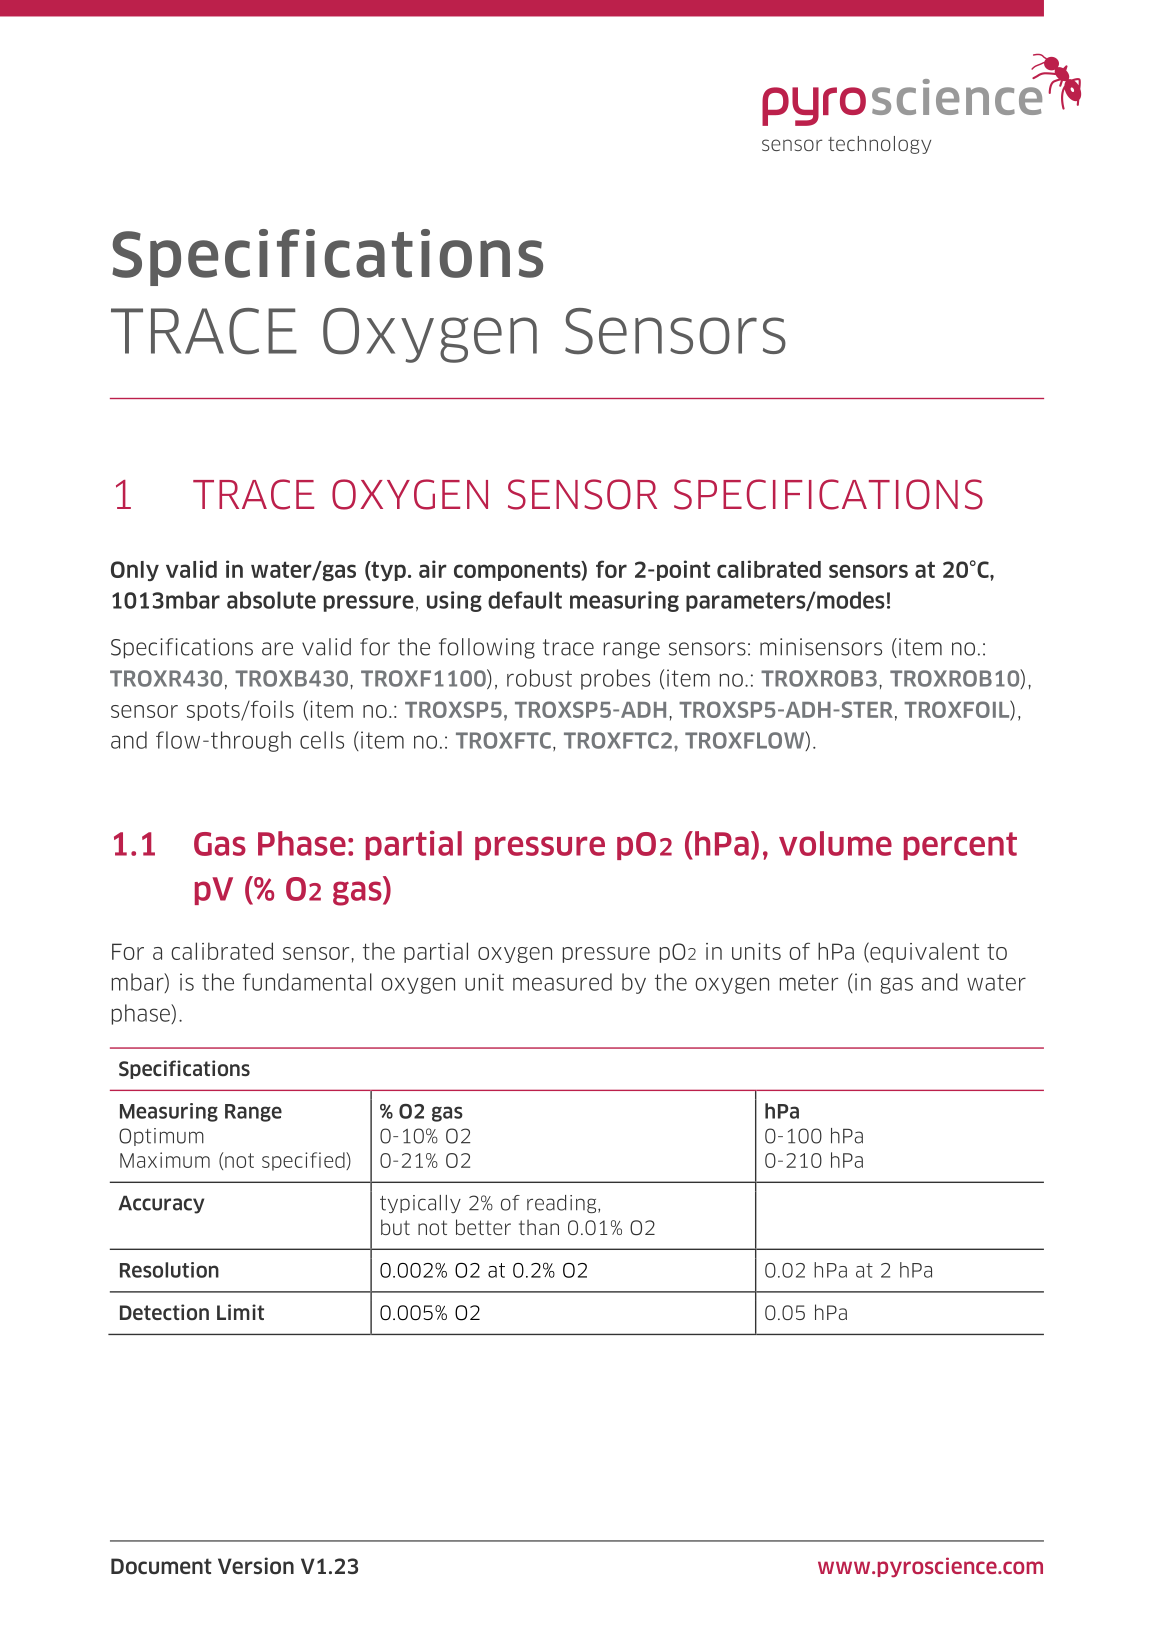 Image resolution: width=1154 pixels, height=1632 pixels. I want to click on Version, so click(256, 1566).
